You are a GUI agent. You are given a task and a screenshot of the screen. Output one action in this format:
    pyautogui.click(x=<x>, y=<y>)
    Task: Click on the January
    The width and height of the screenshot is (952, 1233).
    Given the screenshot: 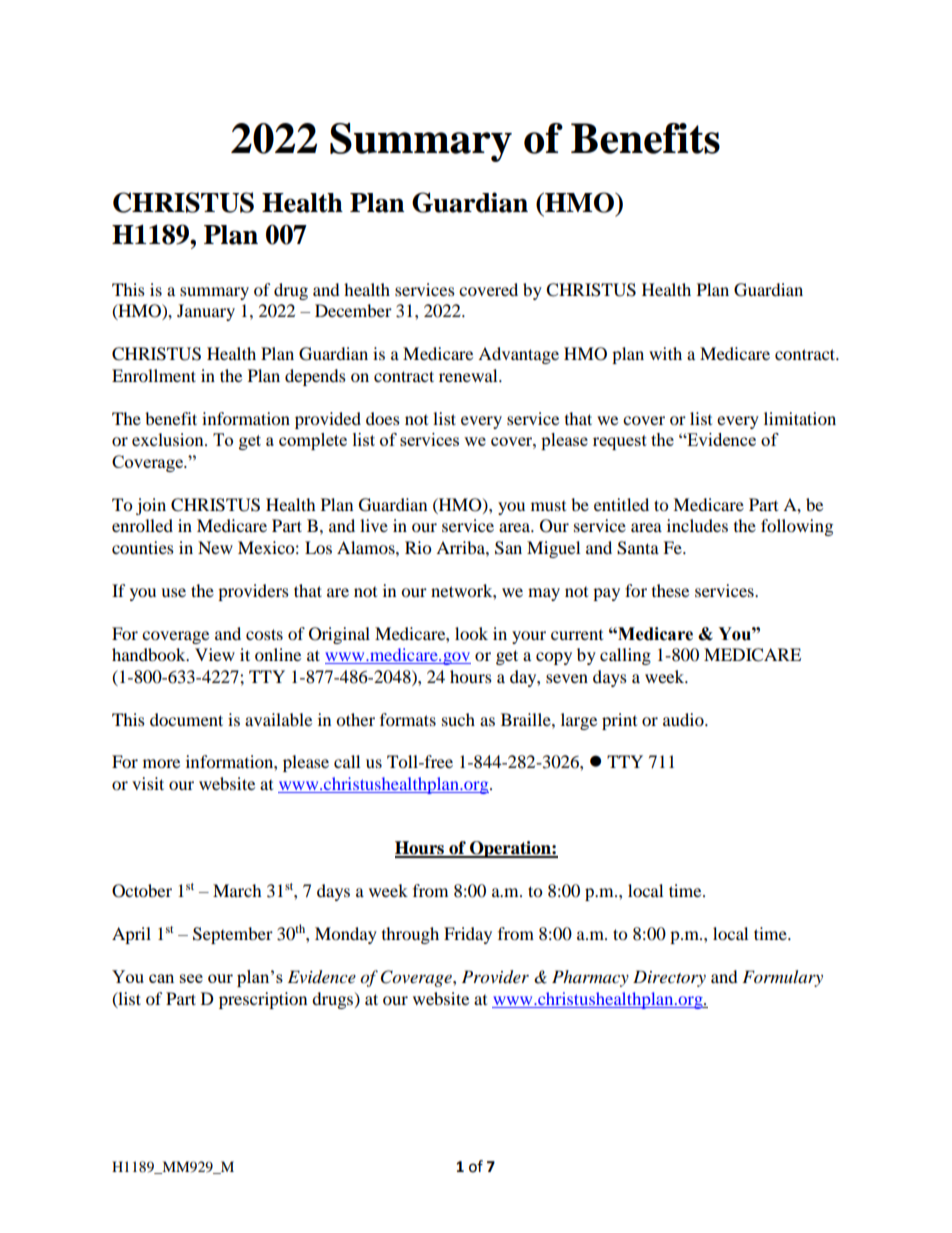 What is the action you would take?
    pyautogui.click(x=206, y=312)
